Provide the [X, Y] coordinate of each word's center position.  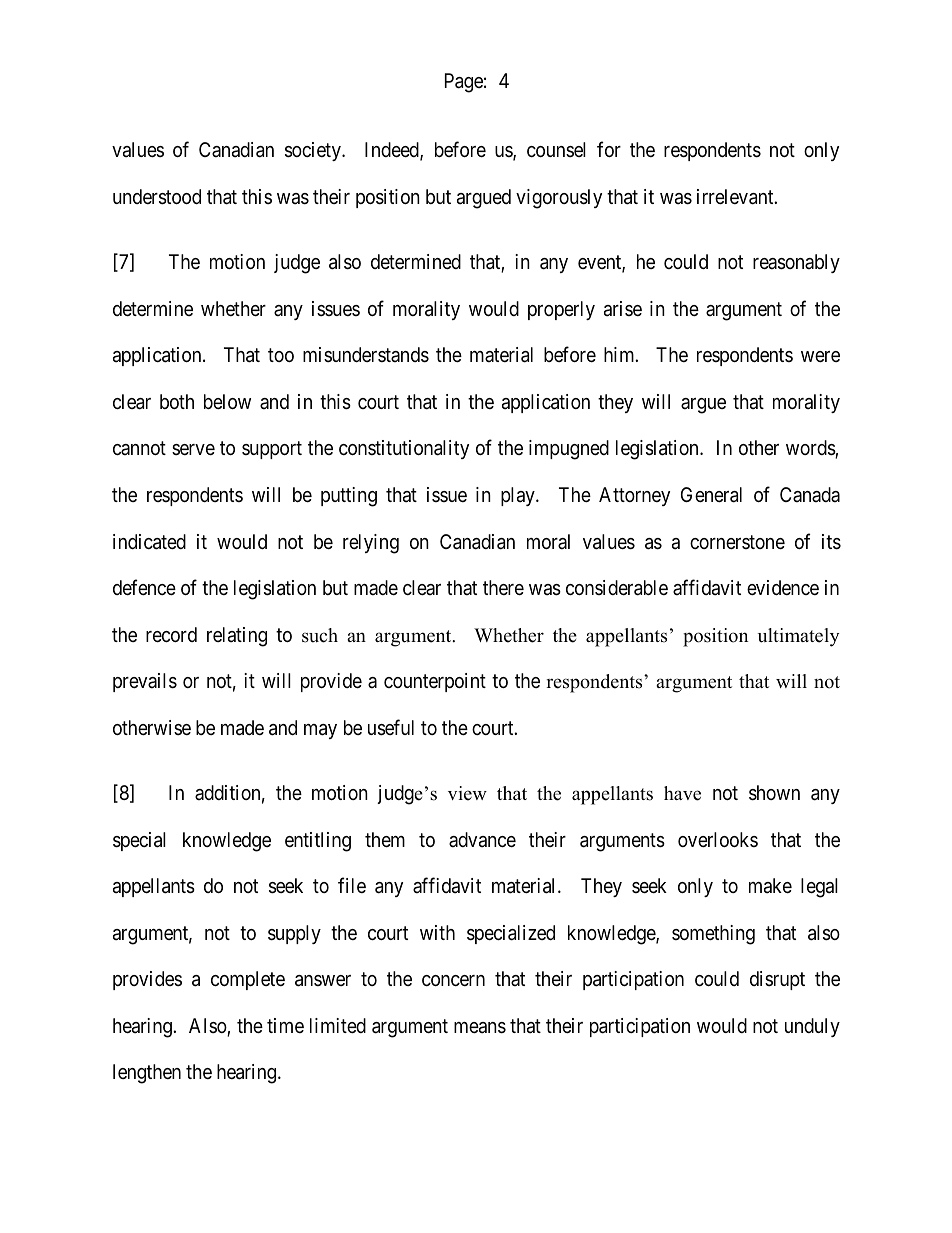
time [285, 1025]
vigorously [559, 199]
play [519, 496]
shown [774, 793]
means [480, 1028]
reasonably [796, 263]
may [320, 731]
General [711, 495]
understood [157, 197]
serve [193, 449]
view [467, 793]
